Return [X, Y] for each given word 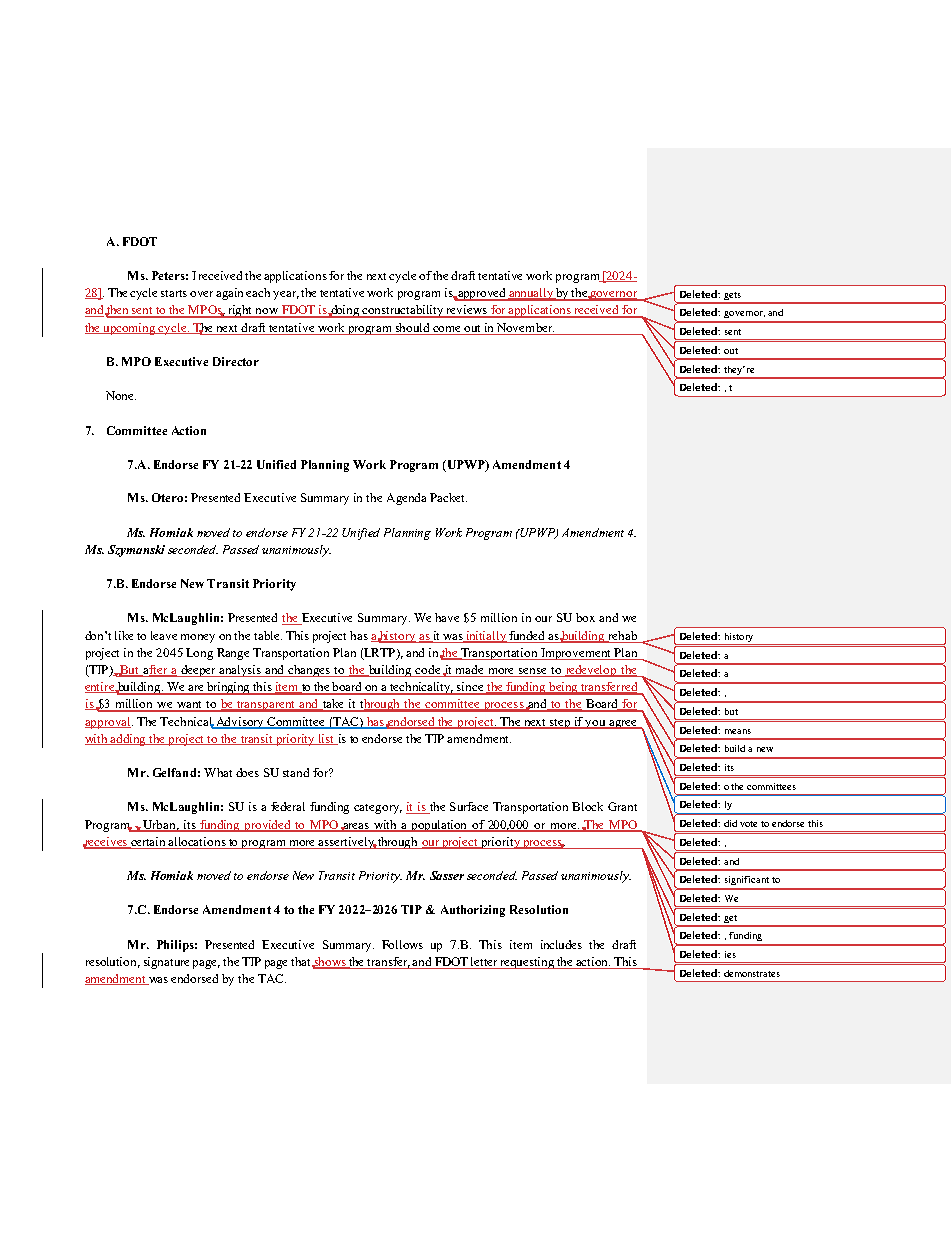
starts [174, 293]
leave [164, 635]
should [412, 327]
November [525, 327]
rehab [621, 636]
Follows [402, 944]
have [447, 617]
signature [166, 963]
